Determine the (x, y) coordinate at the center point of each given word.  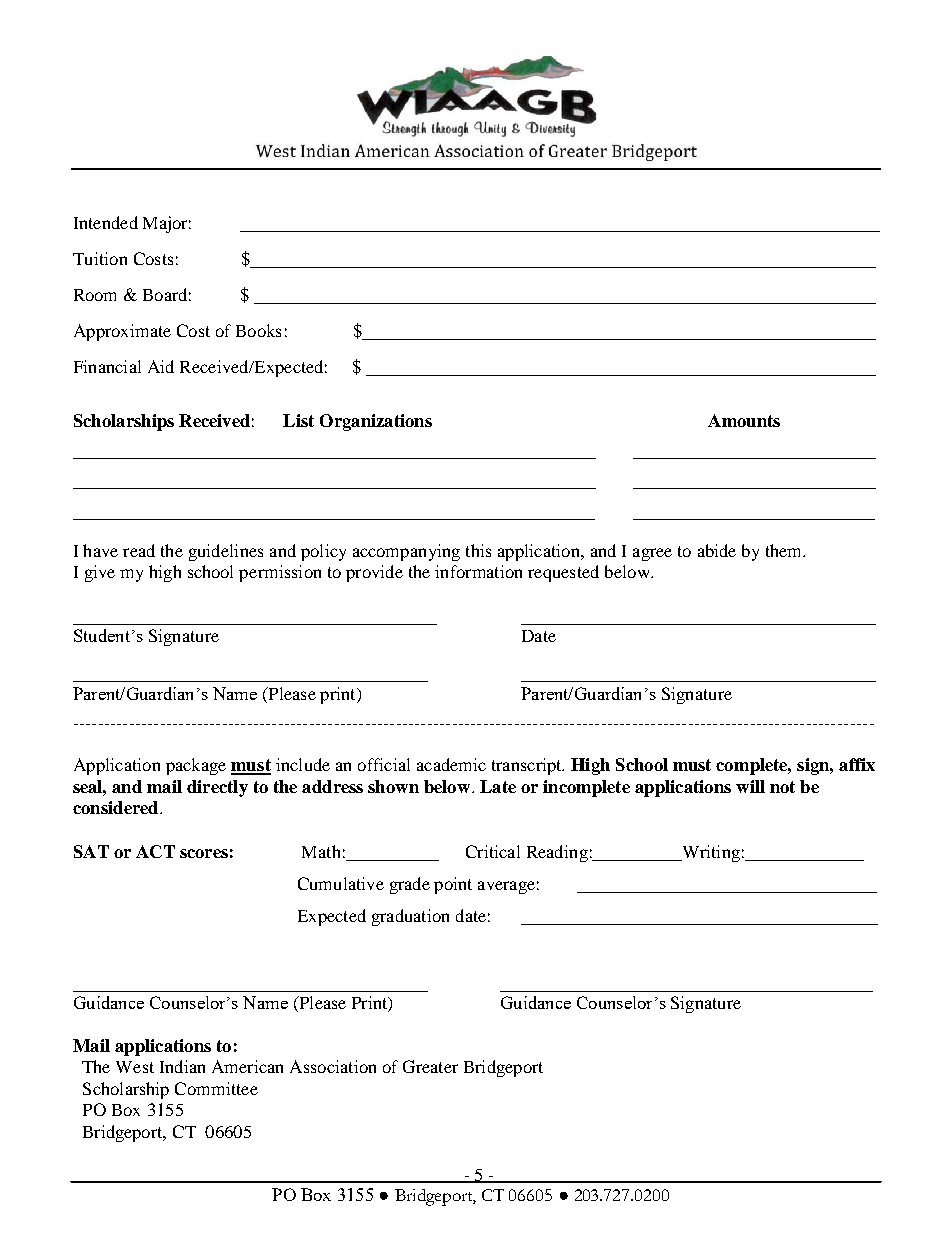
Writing (710, 853)
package (196, 766)
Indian (182, 1066)
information (478, 571)
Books (258, 330)
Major (167, 224)
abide (717, 550)
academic (451, 764)
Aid (161, 366)
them (785, 550)
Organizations (376, 422)
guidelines (226, 552)
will (750, 786)
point (453, 885)
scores (204, 853)
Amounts (744, 420)
